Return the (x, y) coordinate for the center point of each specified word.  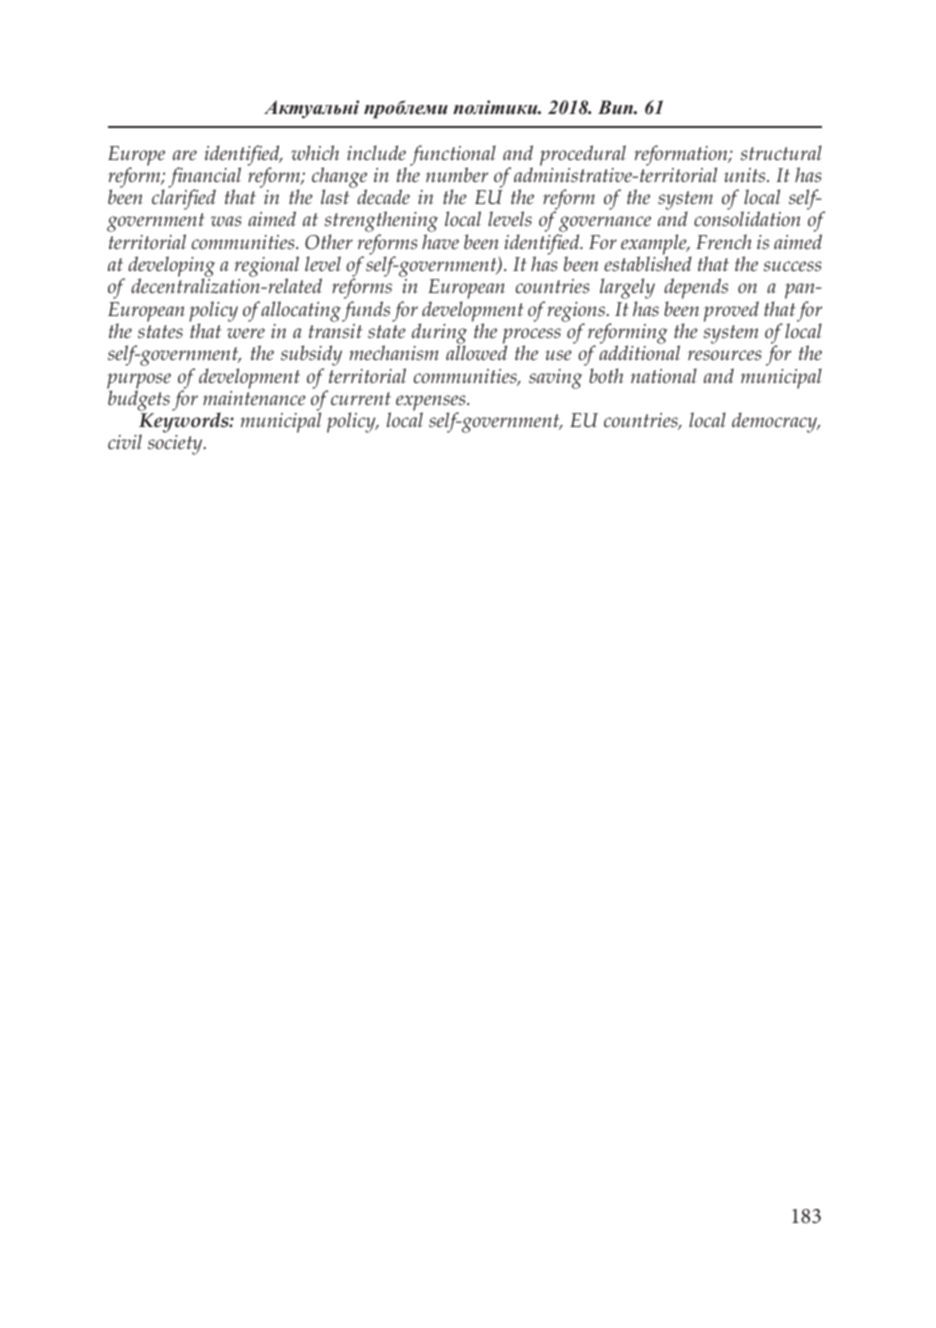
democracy (776, 422)
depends (696, 290)
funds (366, 311)
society (176, 445)
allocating (301, 311)
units (746, 175)
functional (453, 156)
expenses (432, 404)
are (185, 155)
